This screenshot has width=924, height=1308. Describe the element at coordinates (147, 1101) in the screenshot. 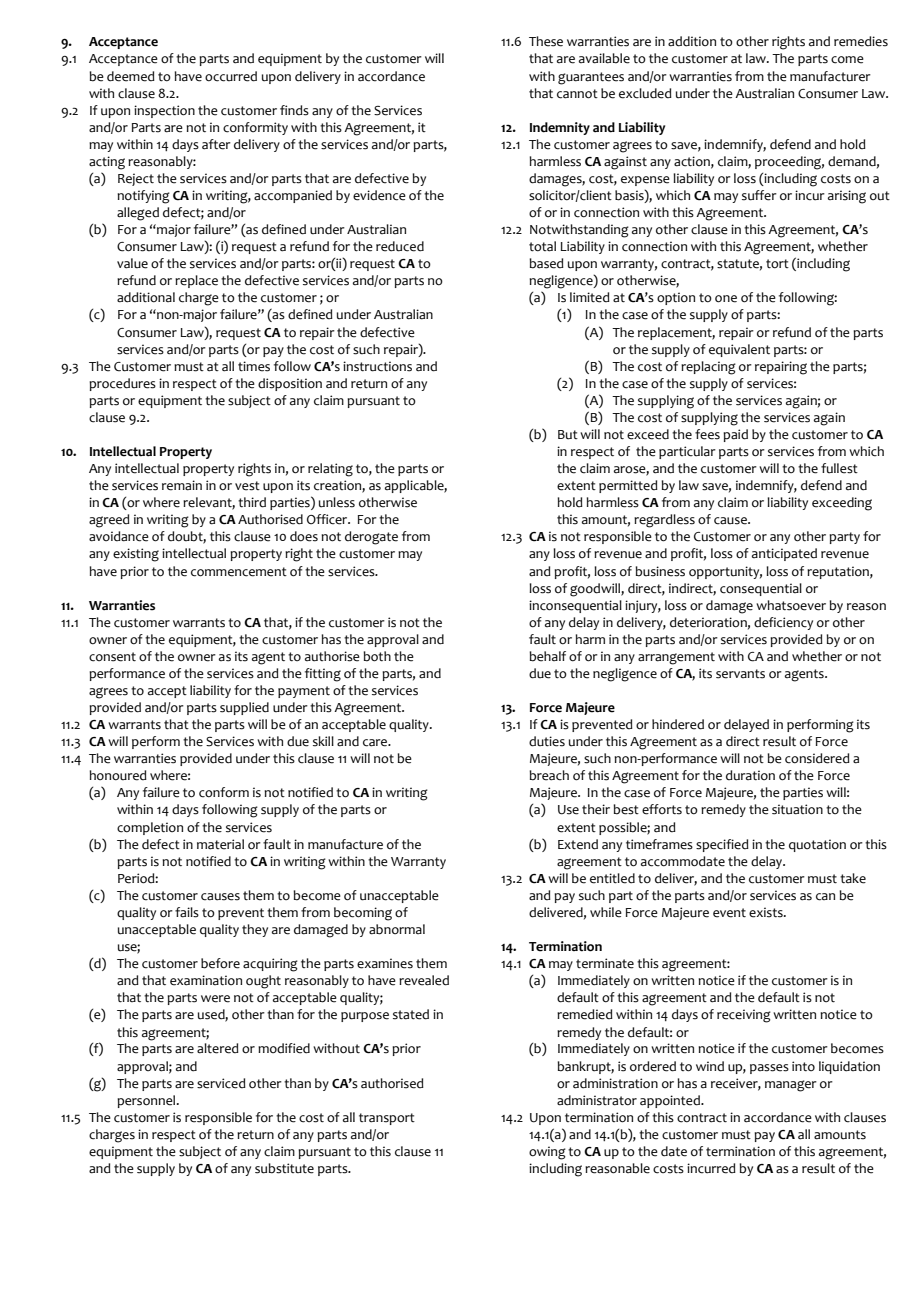

I see `personnel` at that location.
